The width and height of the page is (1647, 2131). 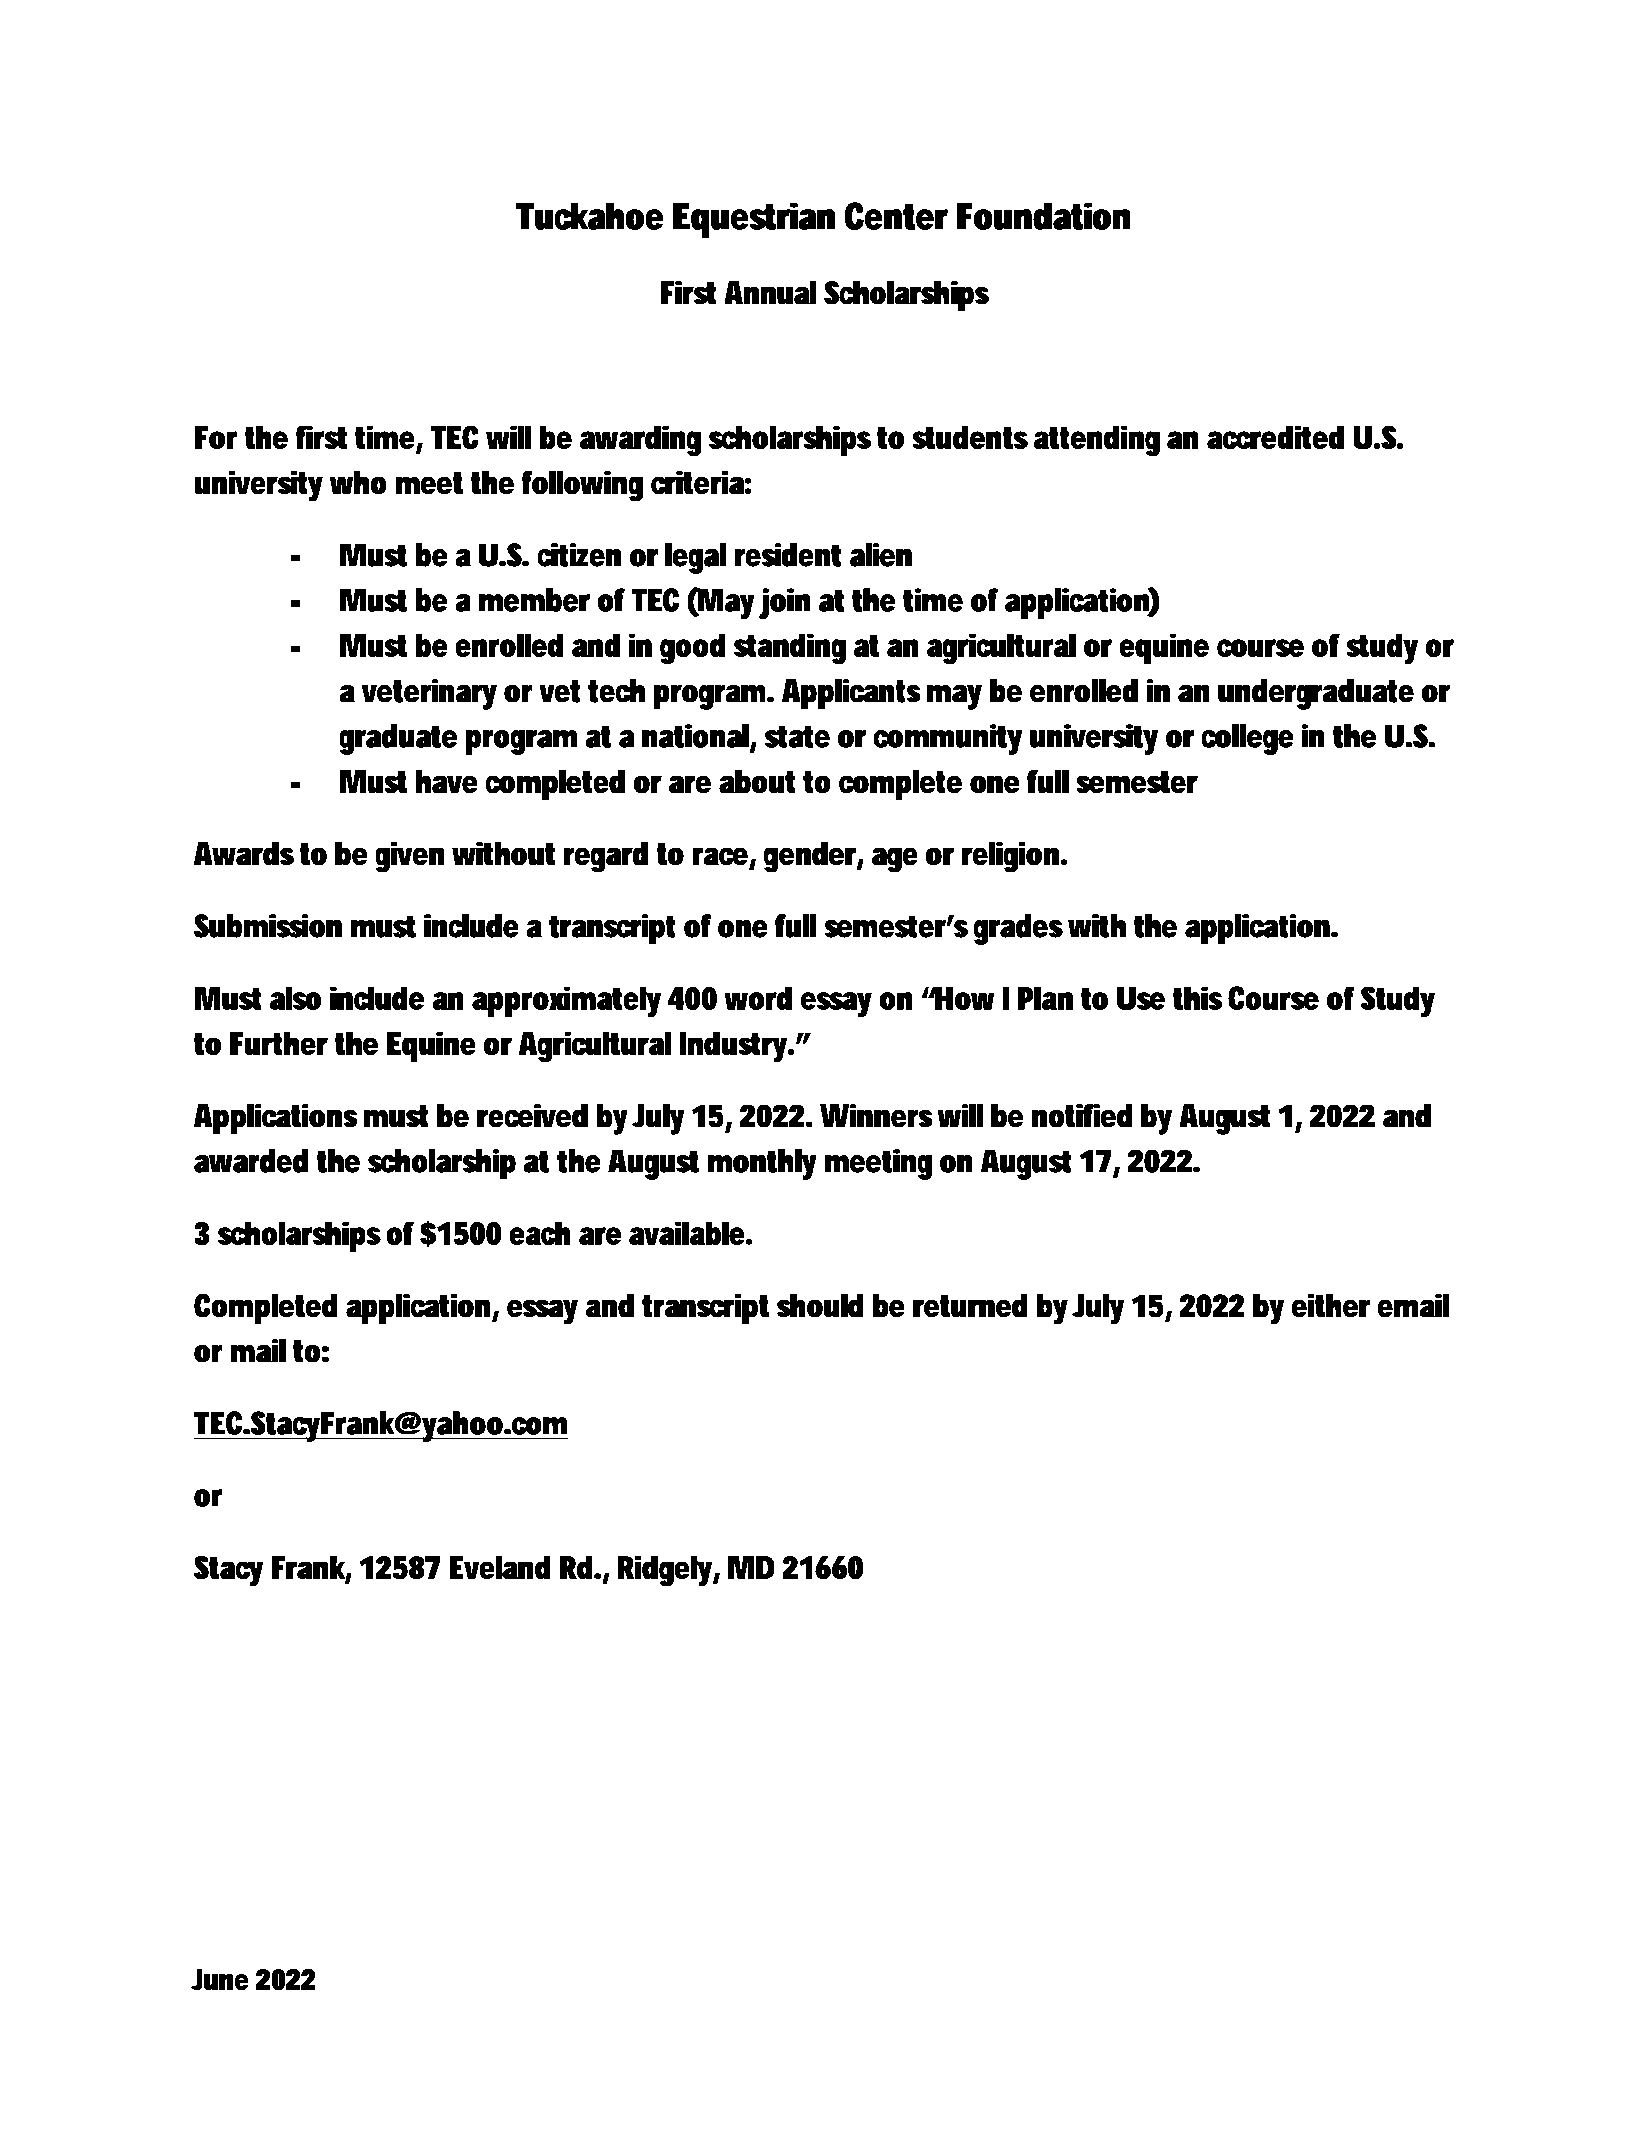 I want to click on notified, so click(x=1082, y=1116).
